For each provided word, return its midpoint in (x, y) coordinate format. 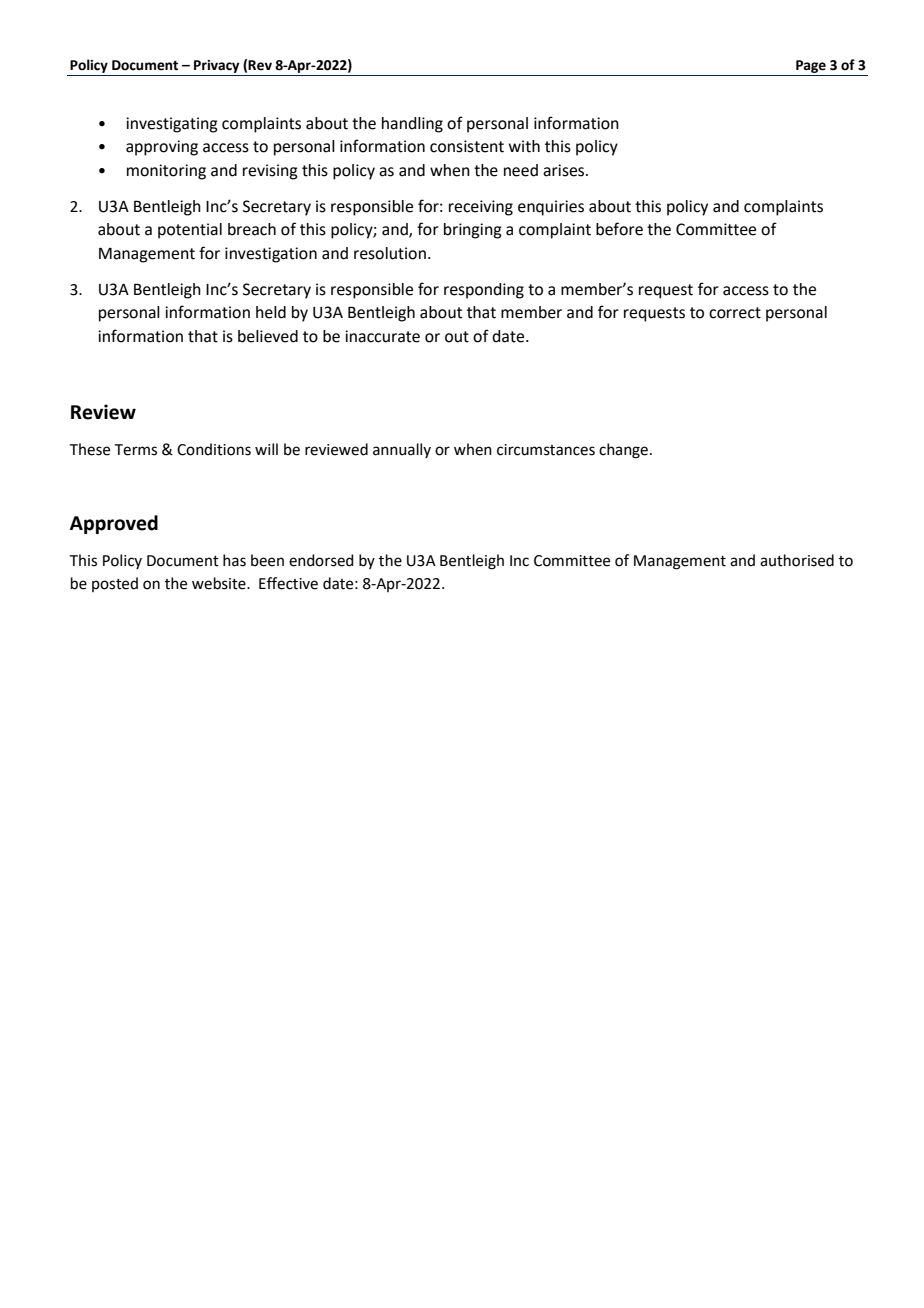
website (220, 583)
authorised (797, 560)
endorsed (321, 560)
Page (811, 66)
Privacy (216, 66)
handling (412, 125)
